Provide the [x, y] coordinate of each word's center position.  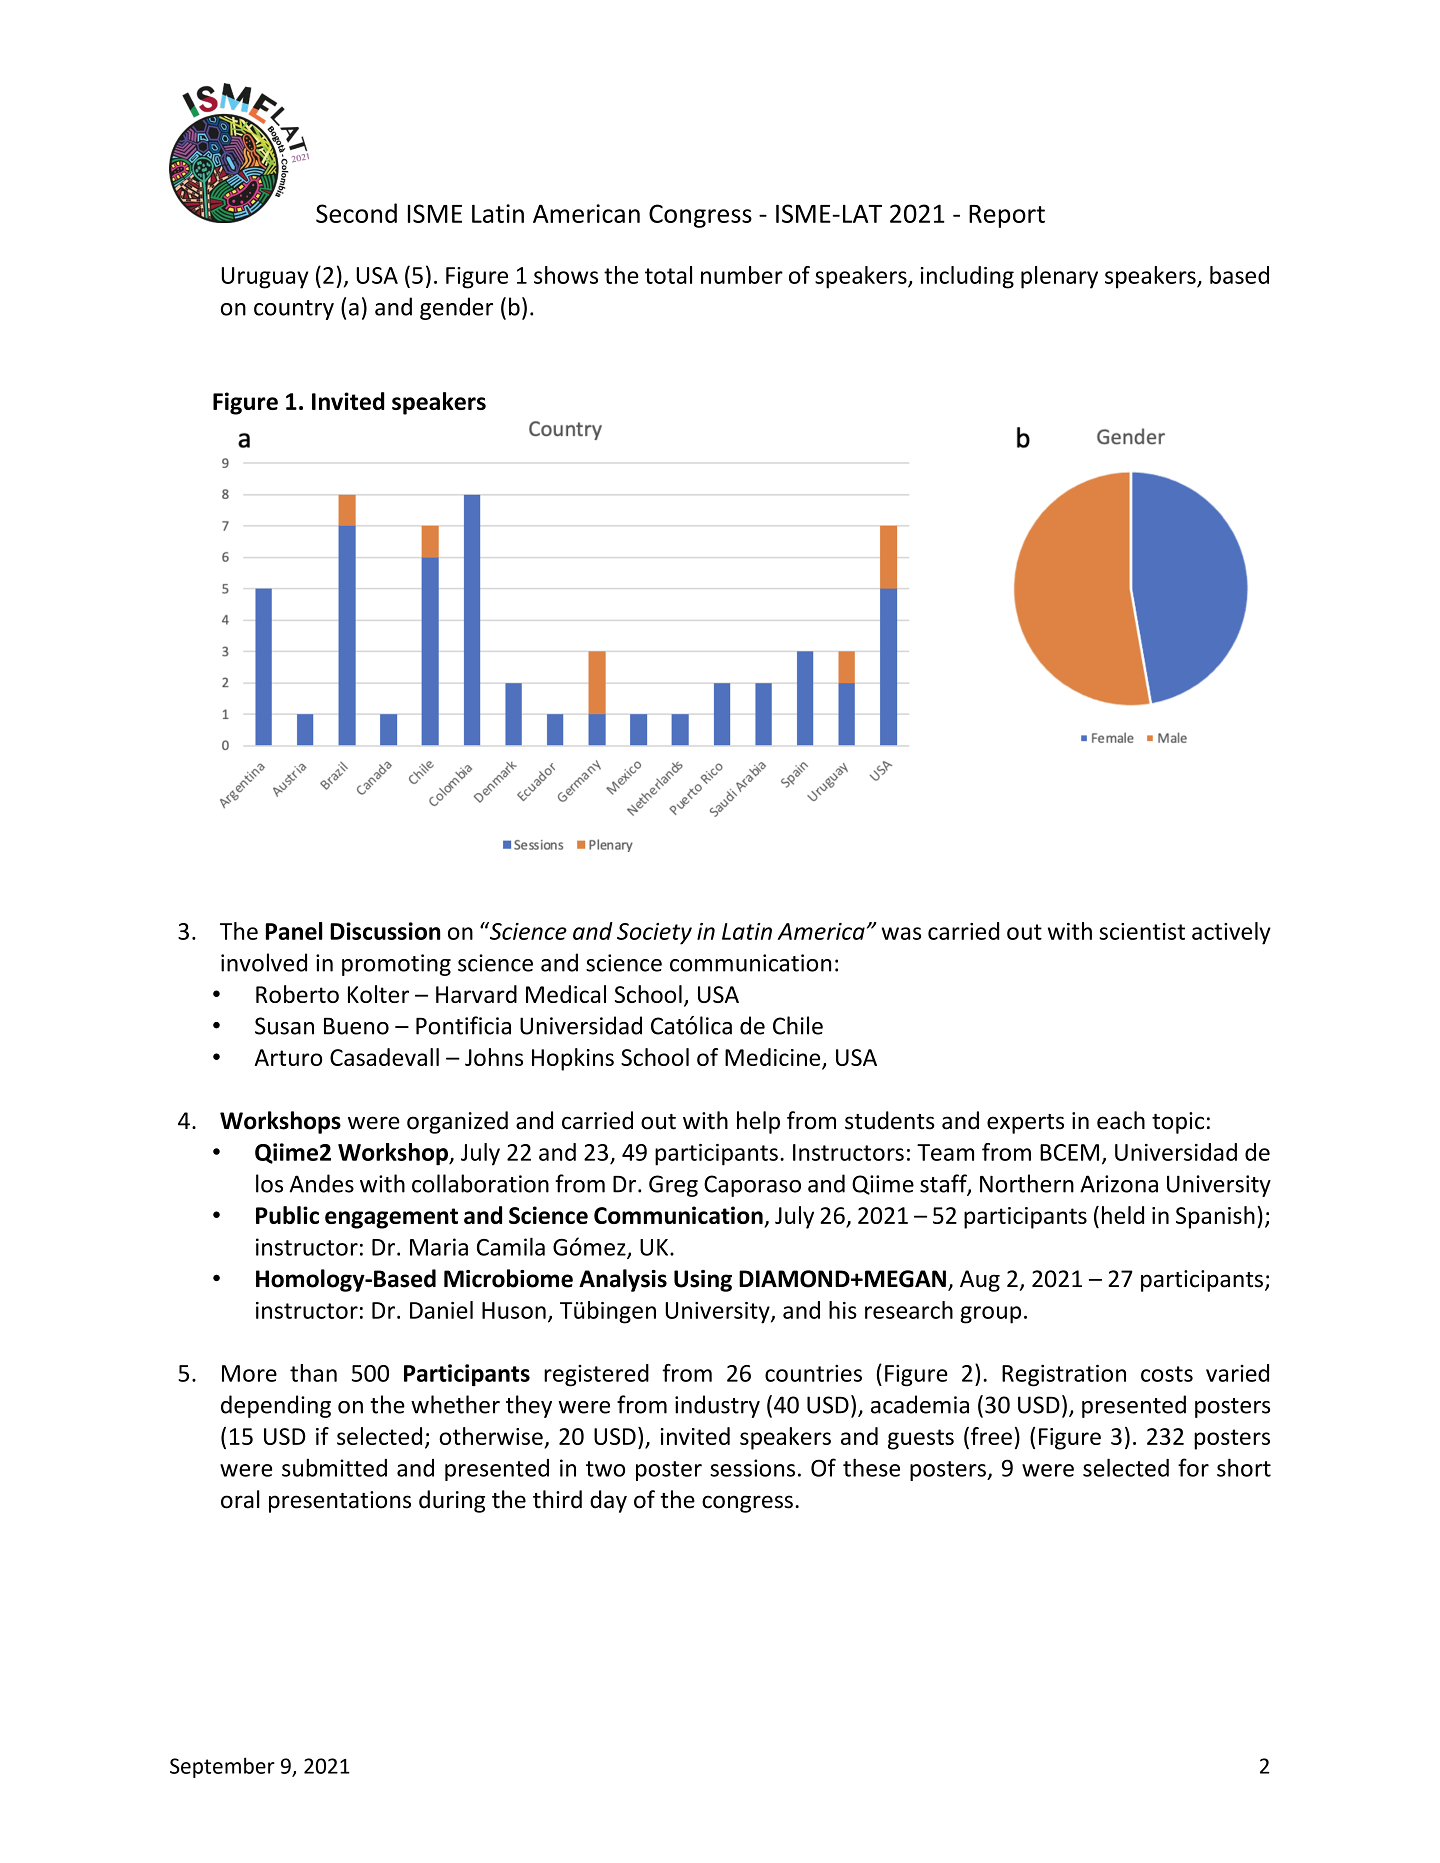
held [1123, 1215]
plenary [1059, 277]
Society [654, 934]
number [742, 275]
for [1193, 1467]
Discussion [385, 931]
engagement [391, 1218]
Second [356, 213]
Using [703, 1281]
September [222, 1767]
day [608, 1501]
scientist [1142, 931]
